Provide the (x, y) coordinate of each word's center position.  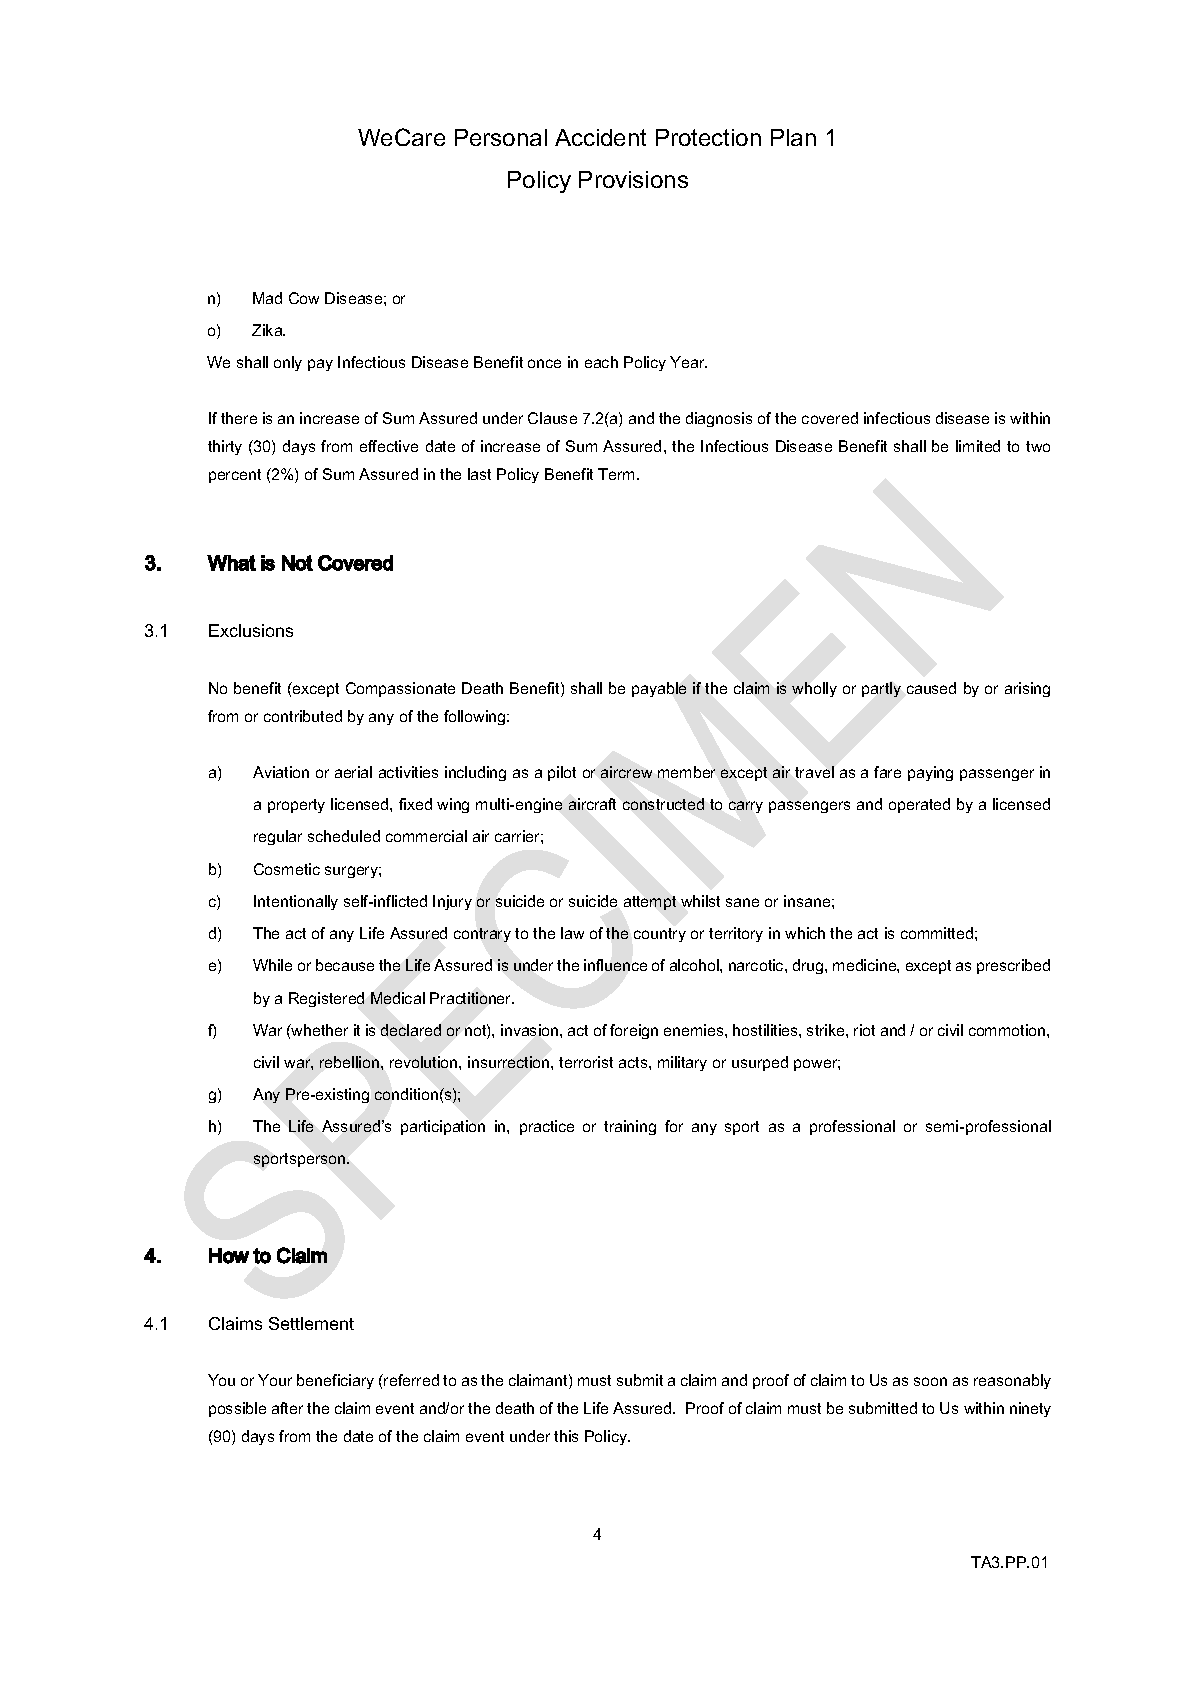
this (566, 1436)
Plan (793, 137)
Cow (304, 298)
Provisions (633, 179)
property (296, 806)
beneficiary (335, 1381)
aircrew (626, 772)
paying (930, 773)
